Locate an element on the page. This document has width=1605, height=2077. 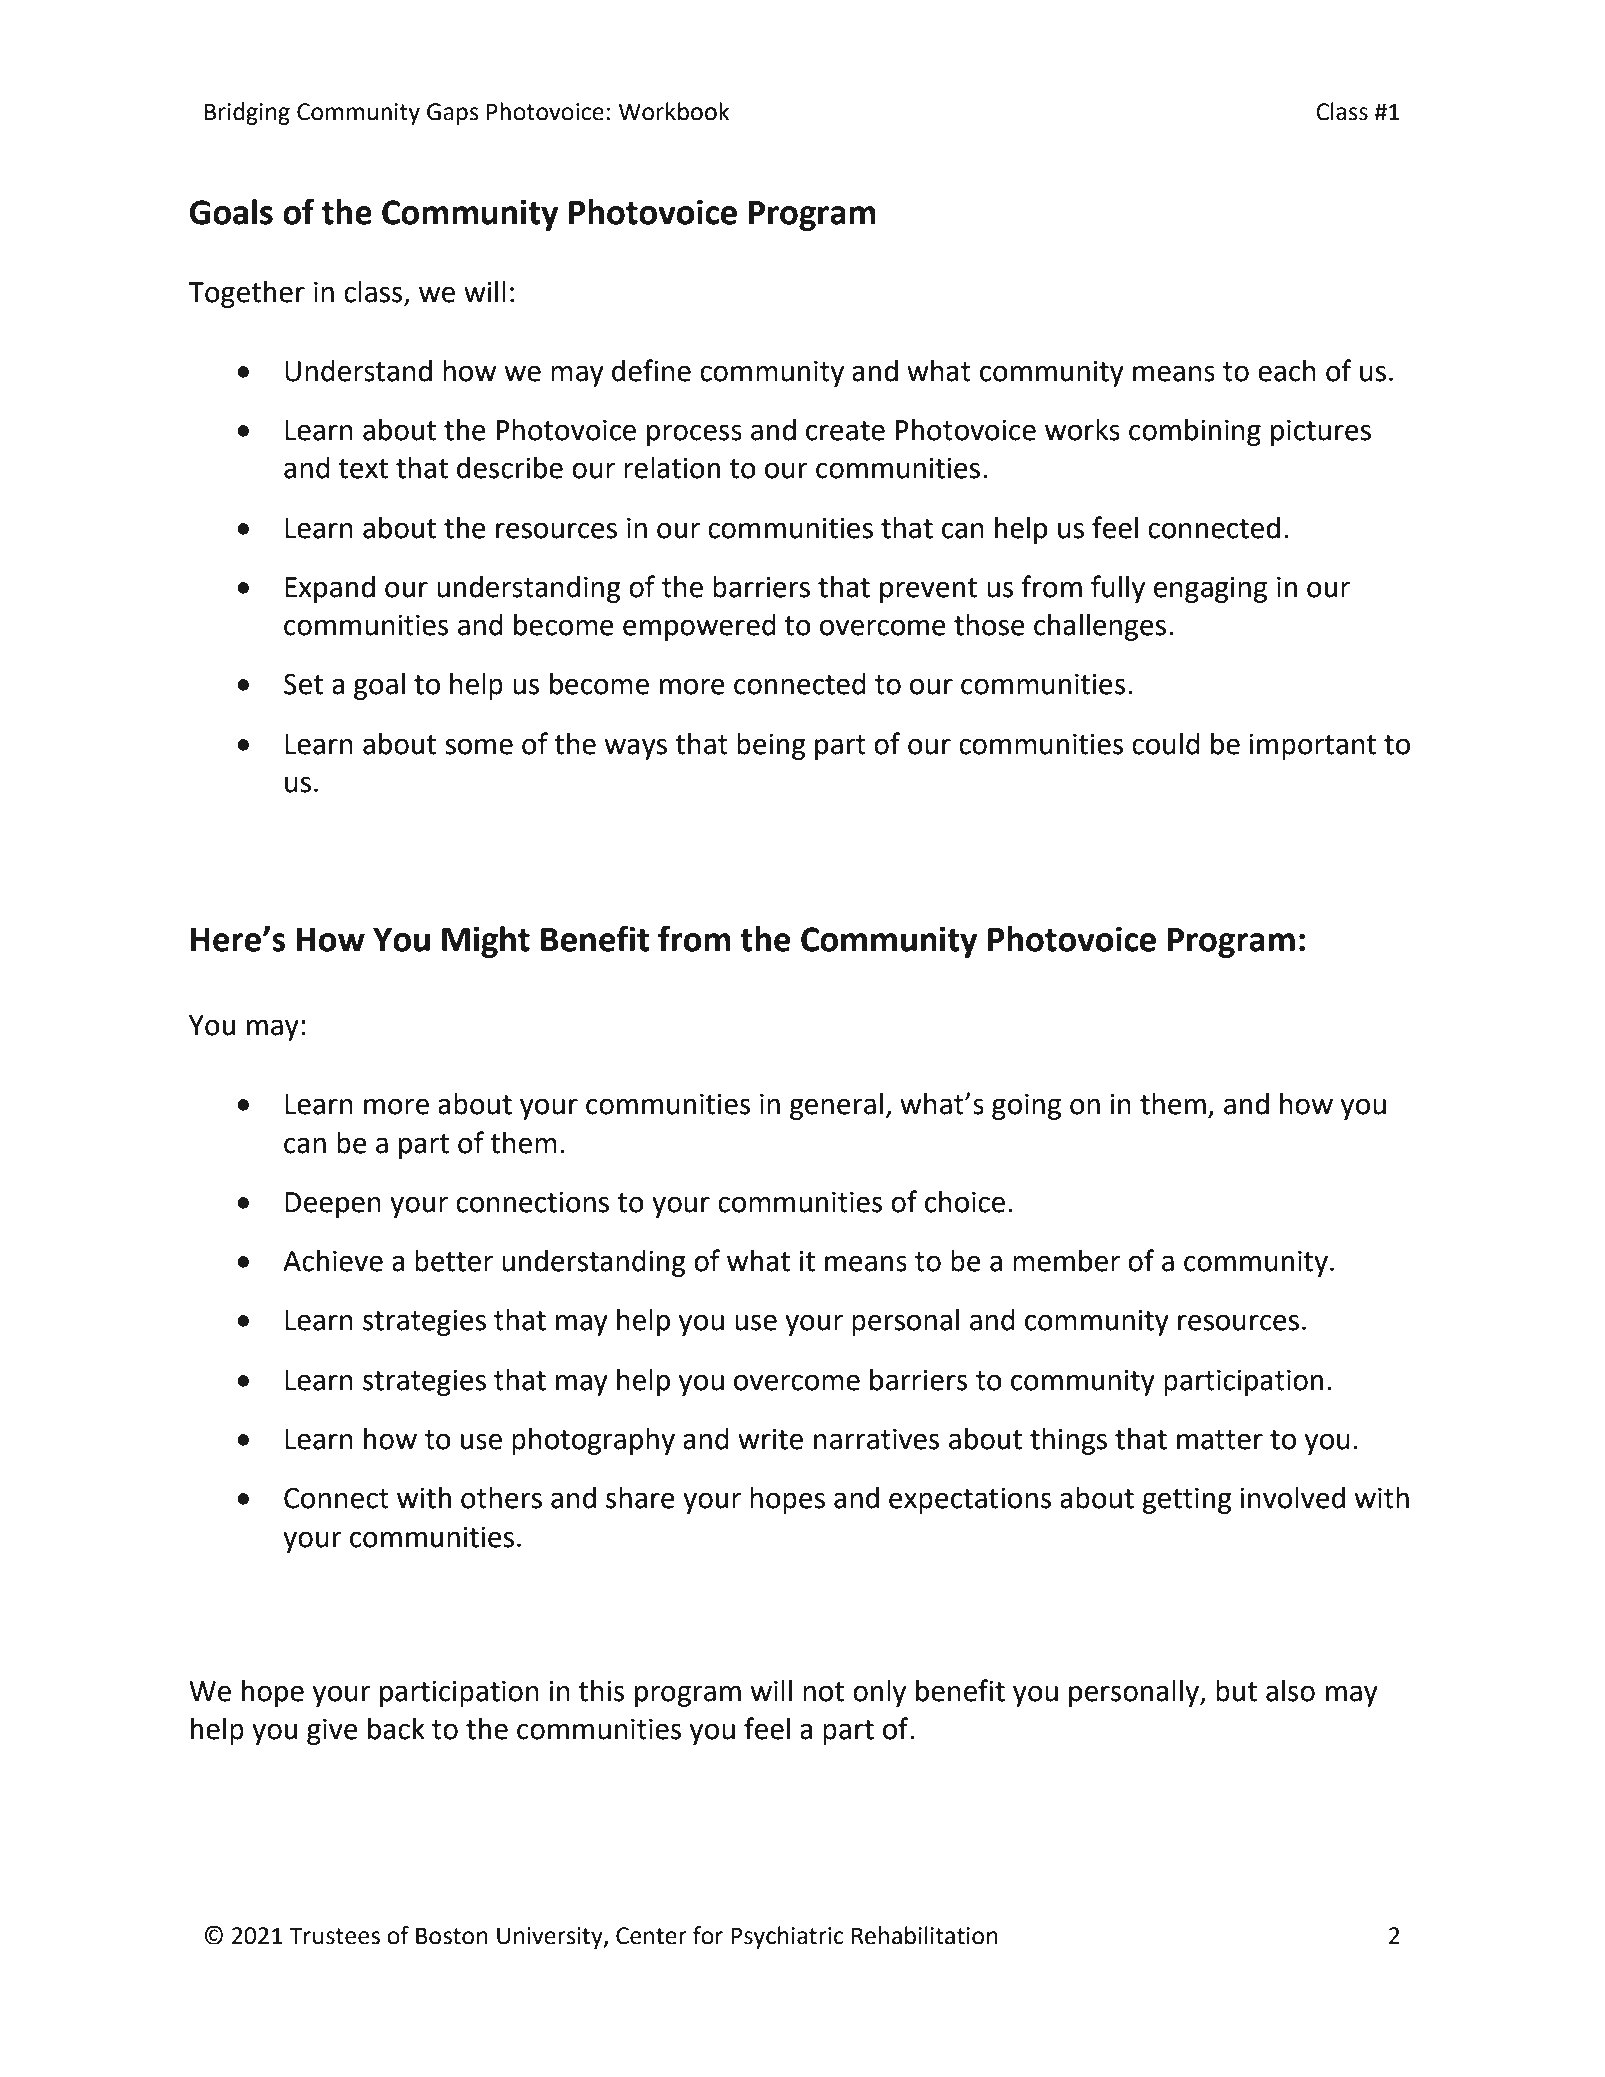
Might is located at coordinates (486, 942).
